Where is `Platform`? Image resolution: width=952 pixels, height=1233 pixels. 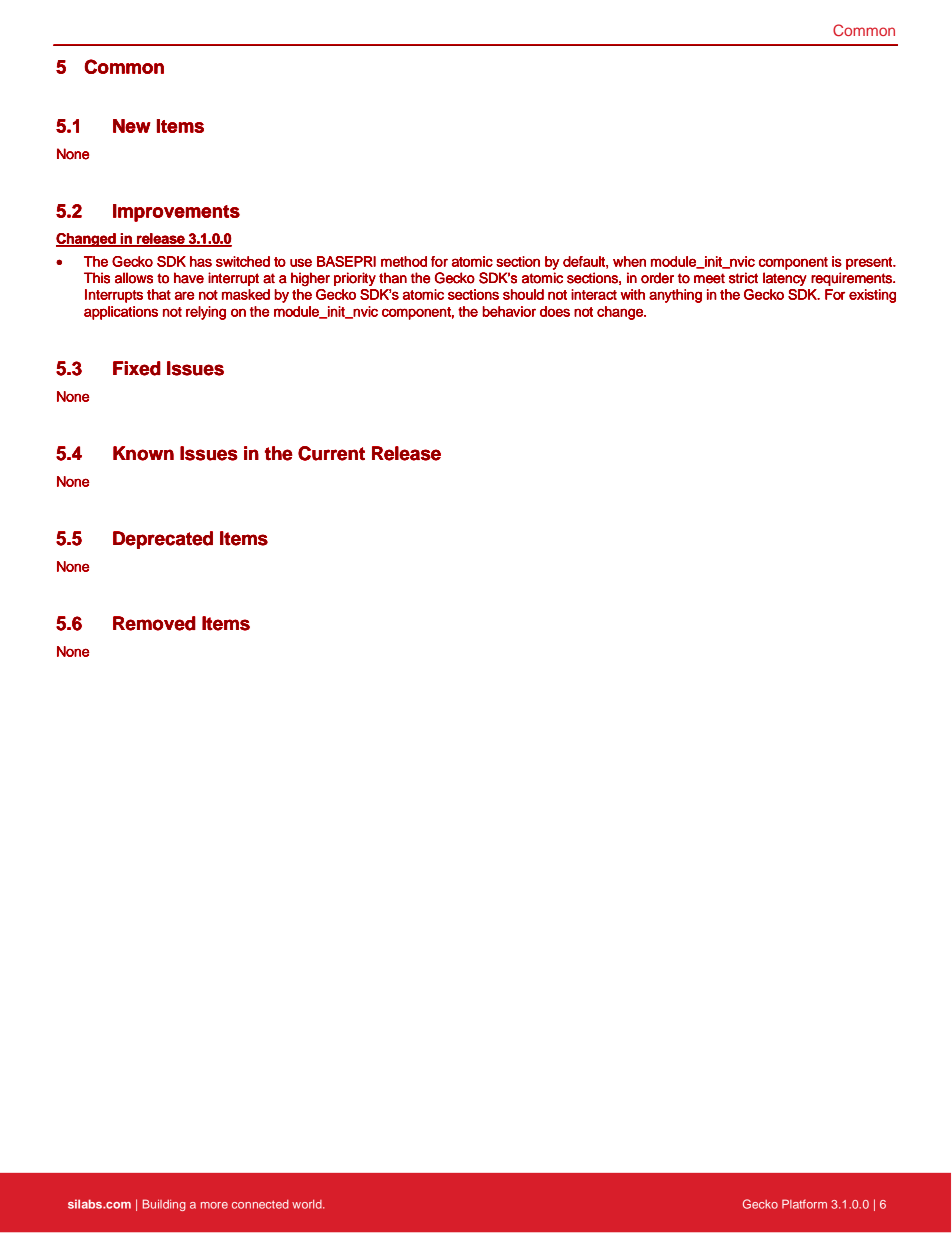 Platform is located at coordinates (804, 1204).
